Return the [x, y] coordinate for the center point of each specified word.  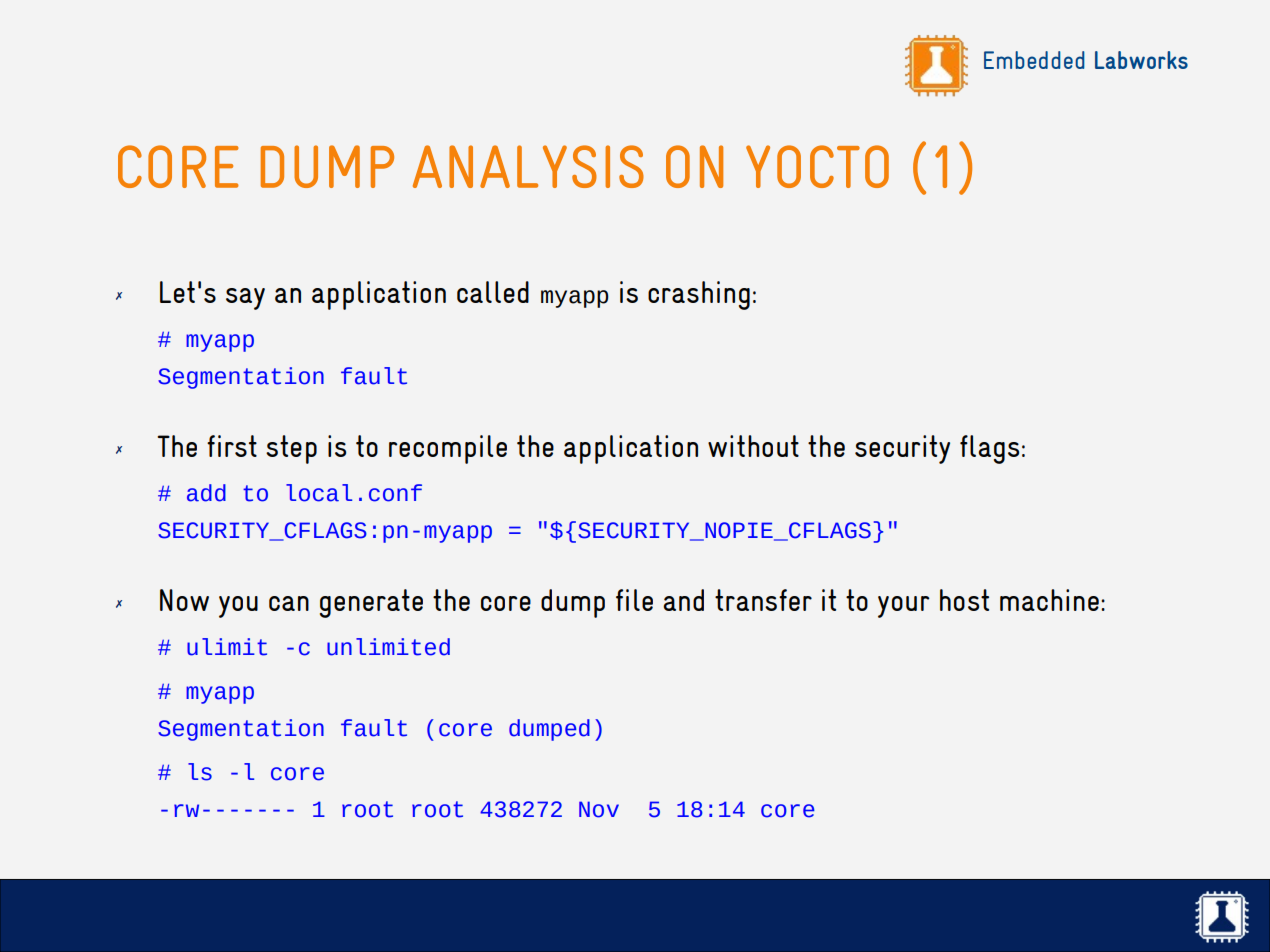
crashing [699, 295]
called [493, 292]
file [634, 600]
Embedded [1034, 60]
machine [1049, 600]
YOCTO [817, 166]
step [291, 449]
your [904, 607]
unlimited [388, 647]
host [964, 600]
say [245, 299]
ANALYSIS [528, 166]
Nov [599, 809]
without [753, 446]
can [289, 603]
